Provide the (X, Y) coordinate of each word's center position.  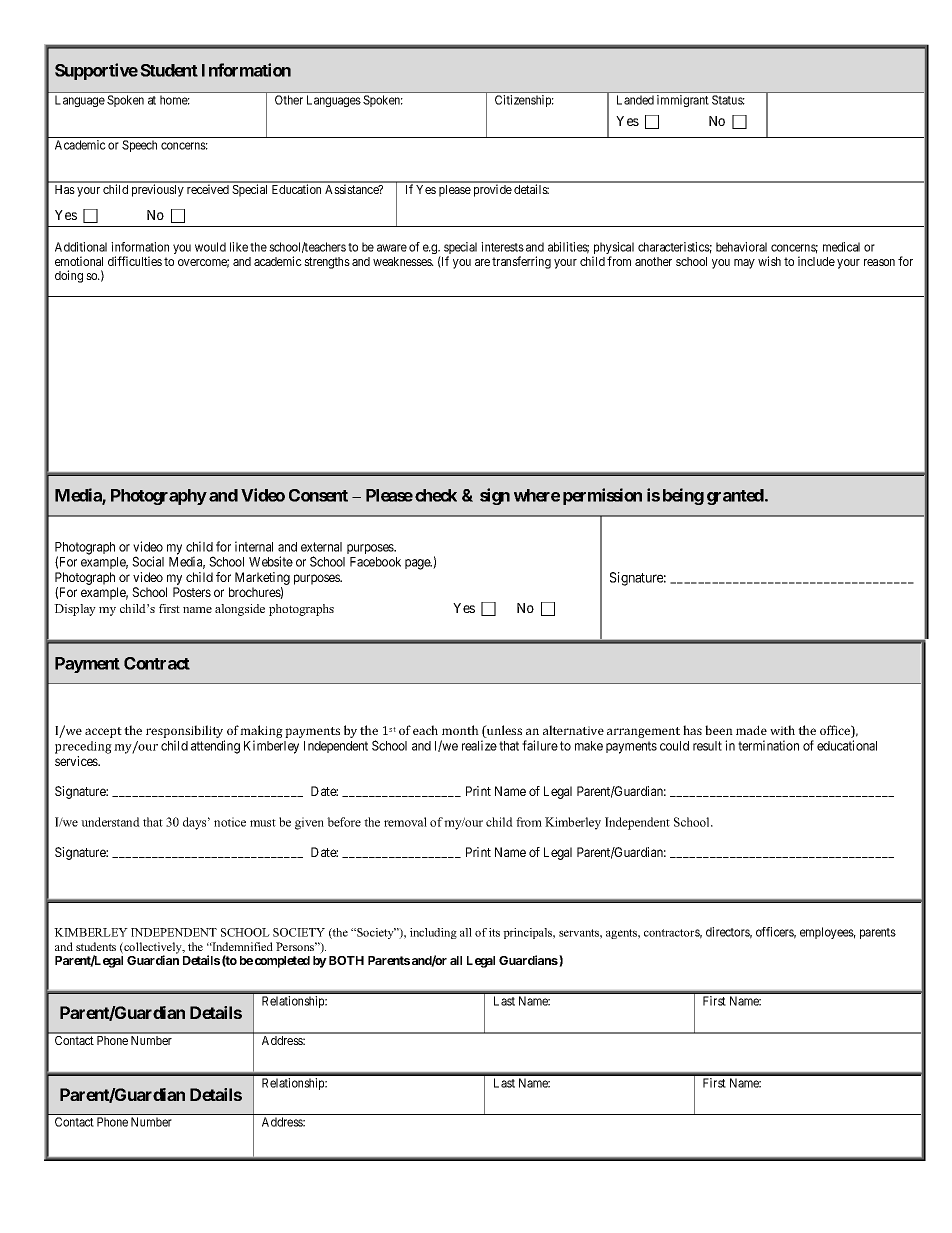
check (436, 495)
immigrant (683, 101)
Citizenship (524, 101)
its (494, 932)
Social (148, 561)
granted (736, 497)
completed (282, 962)
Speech (139, 146)
